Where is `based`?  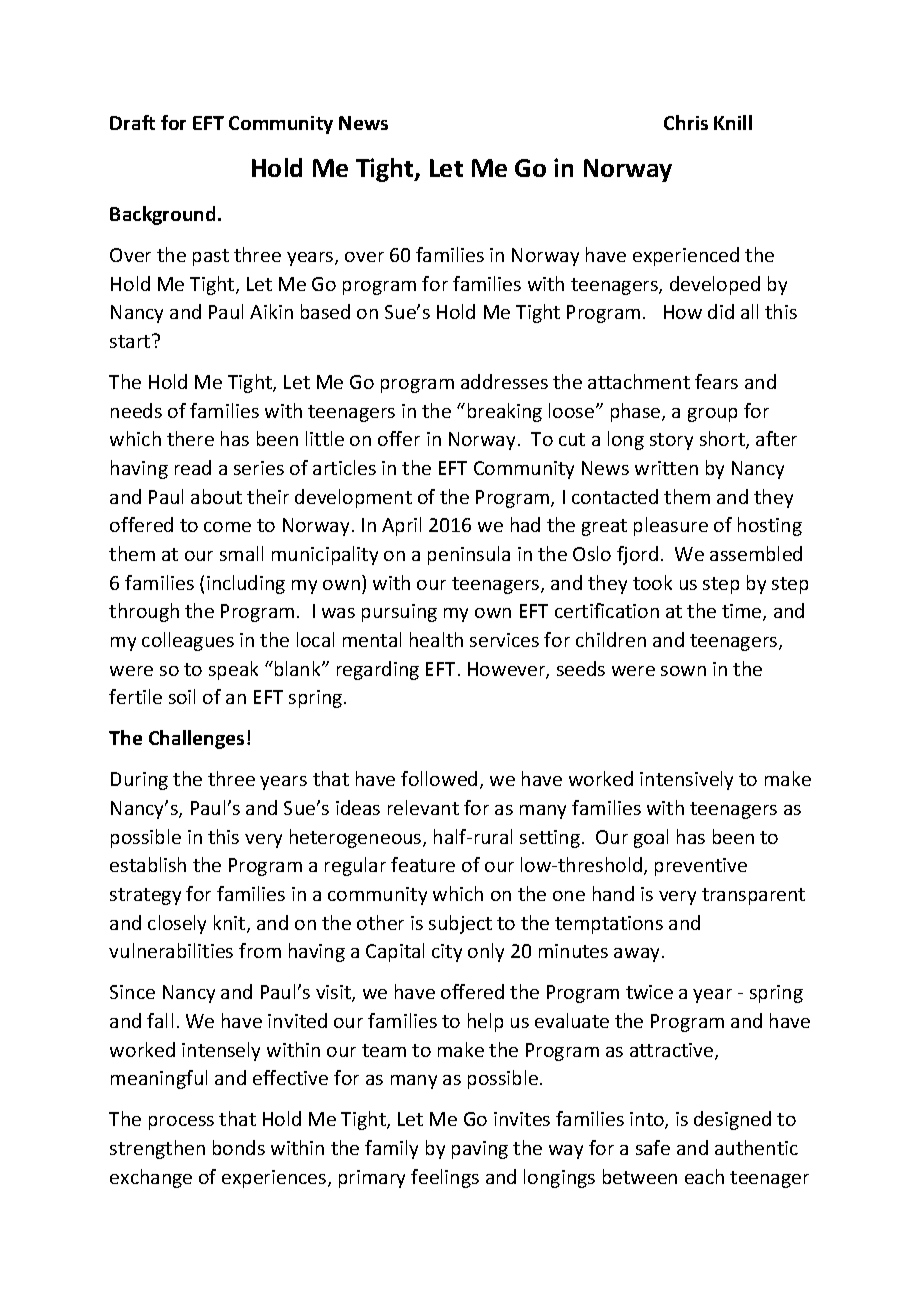
based is located at coordinates (325, 311).
